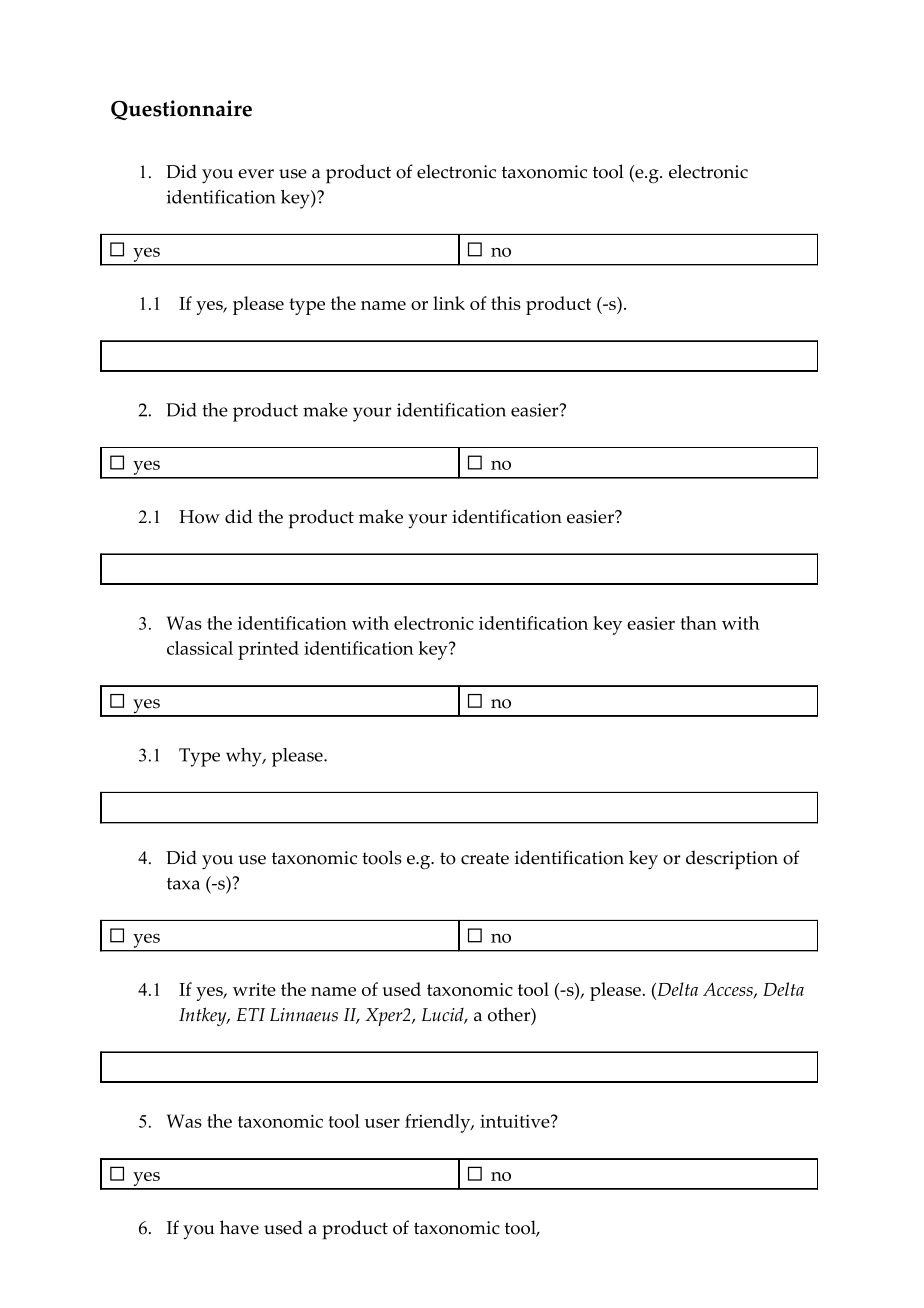 The width and height of the page is (924, 1308). What do you see at coordinates (268, 650) in the page?
I see `printed` at bounding box center [268, 650].
